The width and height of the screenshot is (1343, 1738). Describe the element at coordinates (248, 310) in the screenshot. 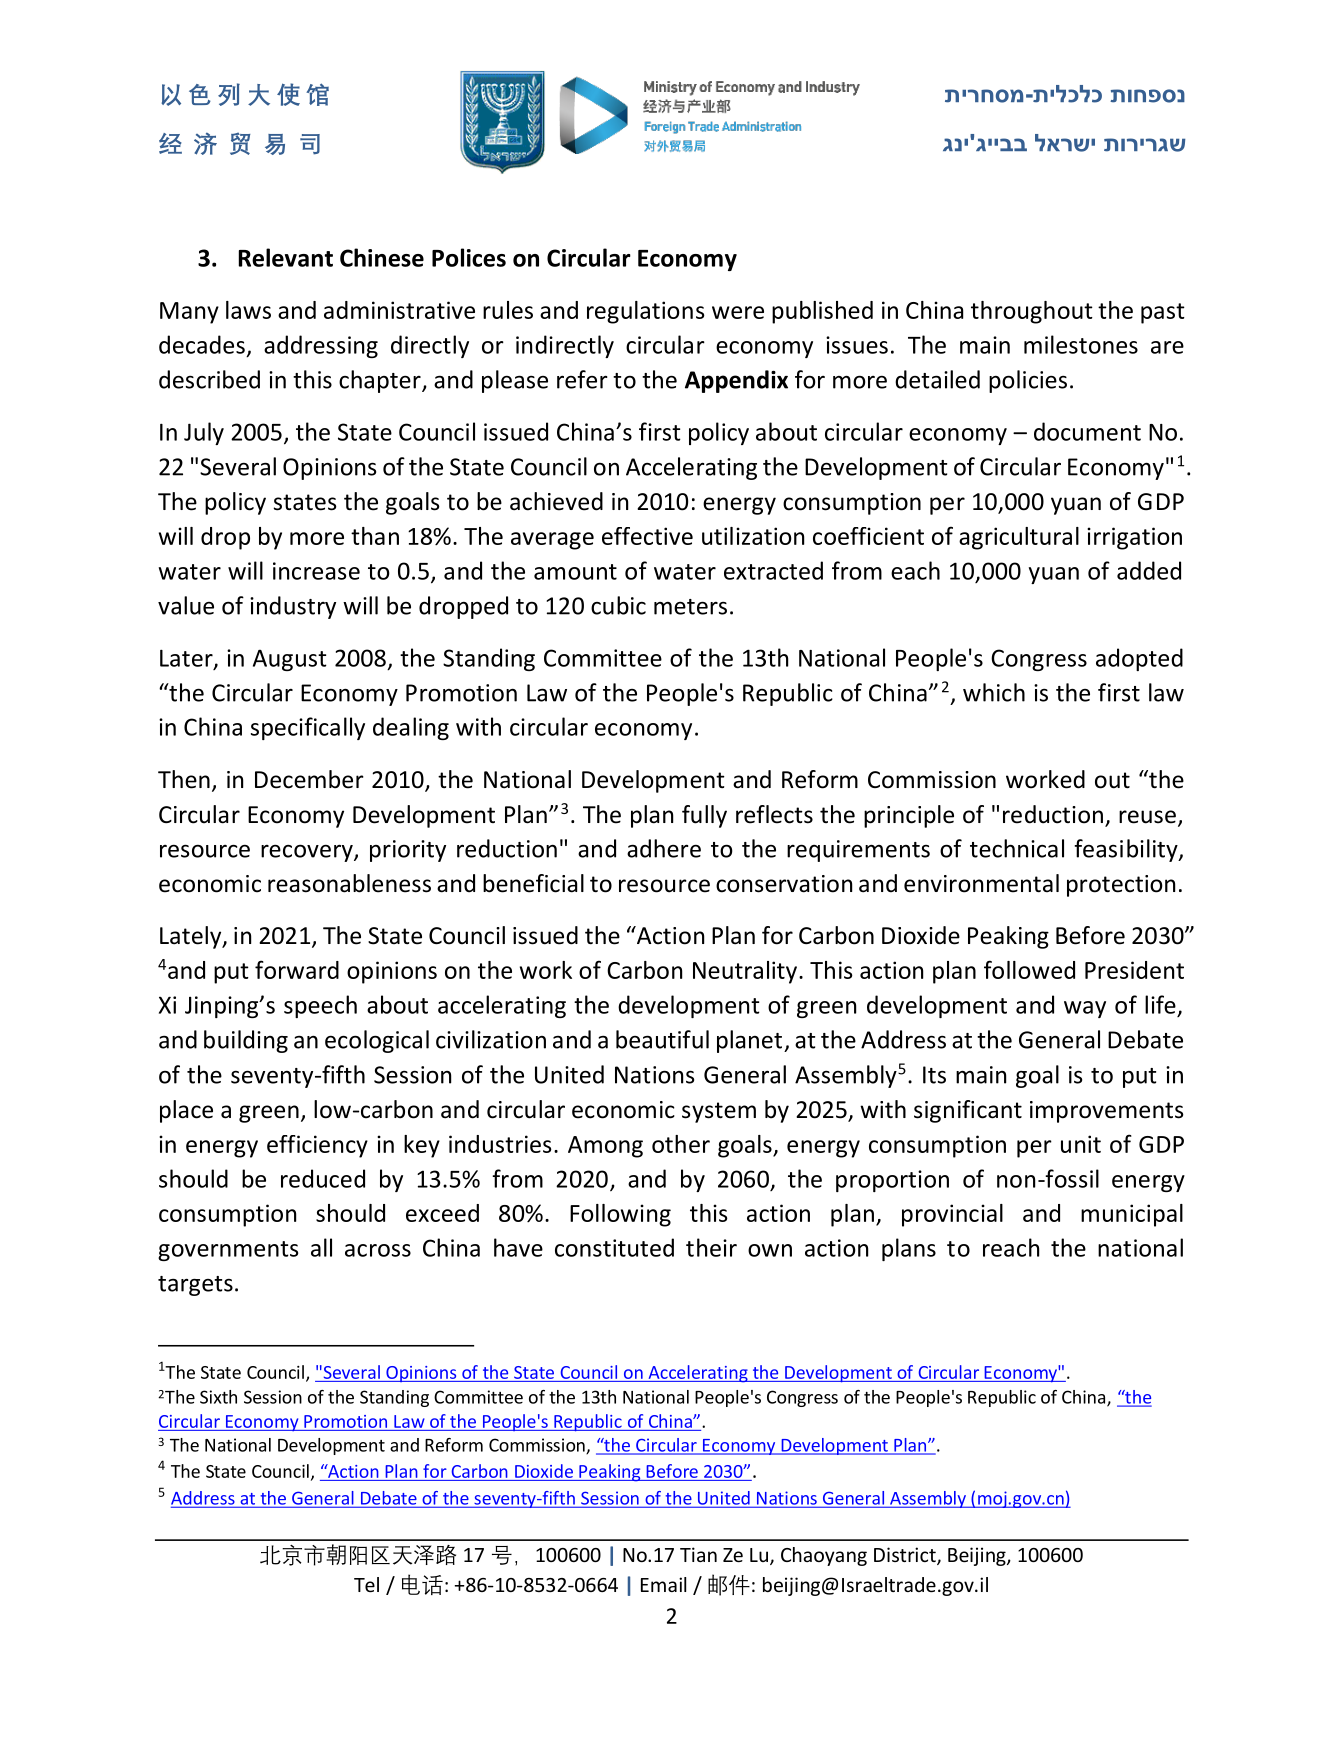

I see `laws` at that location.
